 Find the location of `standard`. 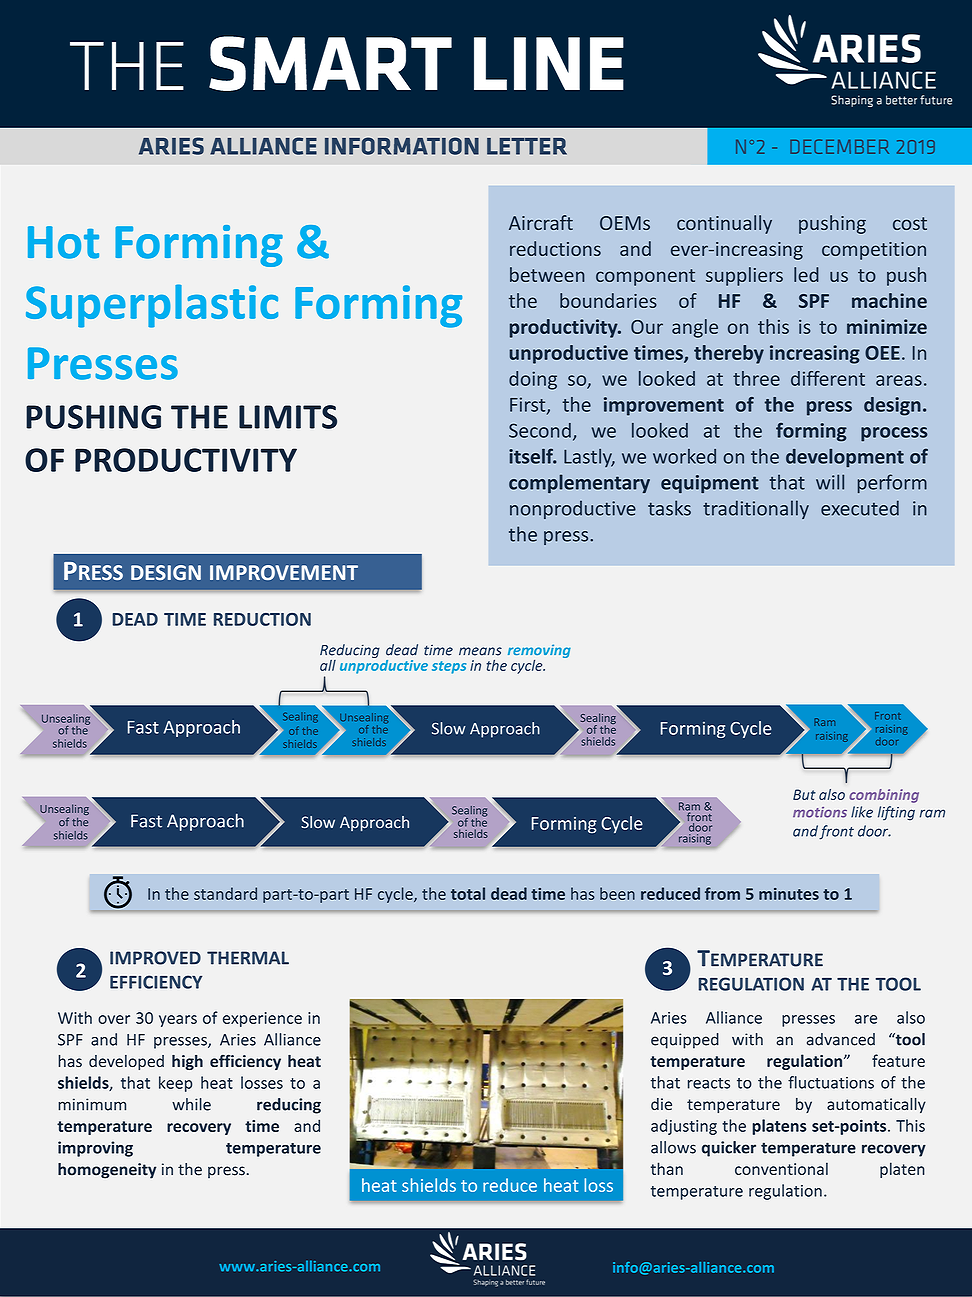

standard is located at coordinates (225, 893).
